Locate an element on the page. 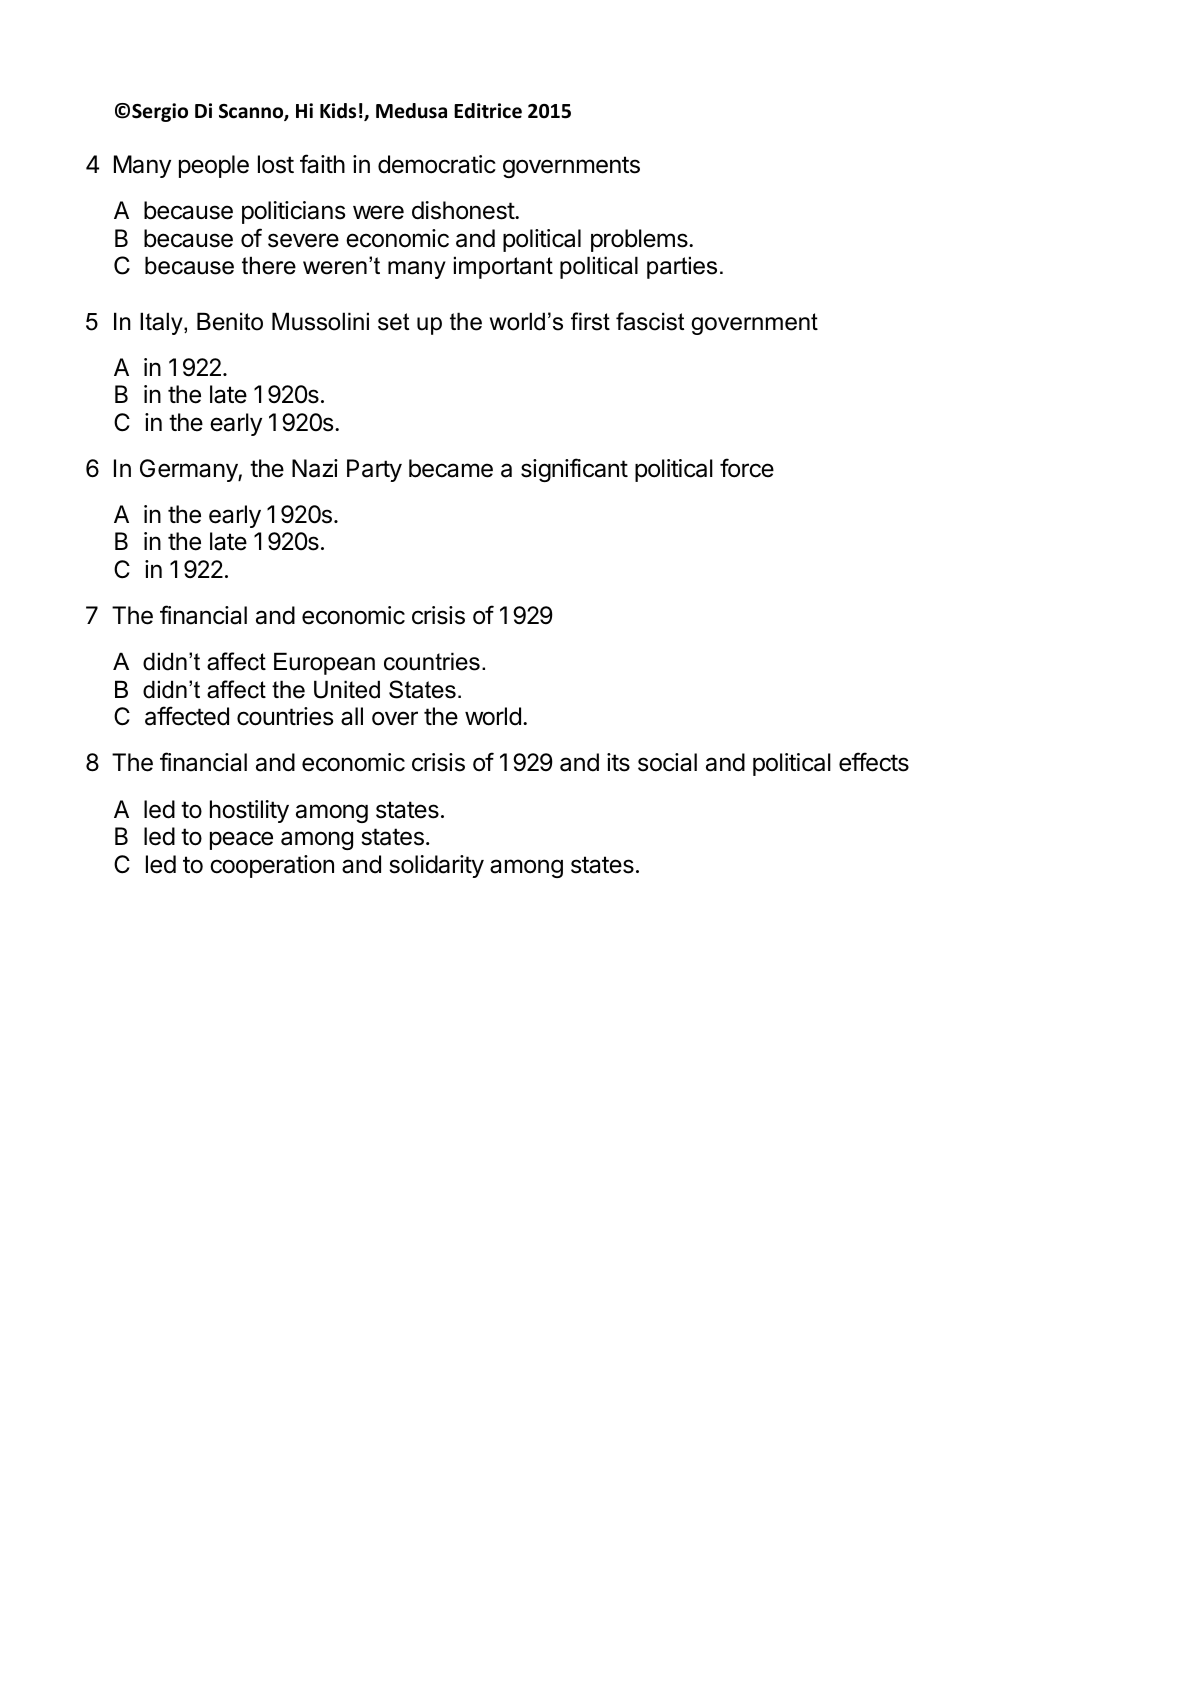  European is located at coordinates (324, 663).
